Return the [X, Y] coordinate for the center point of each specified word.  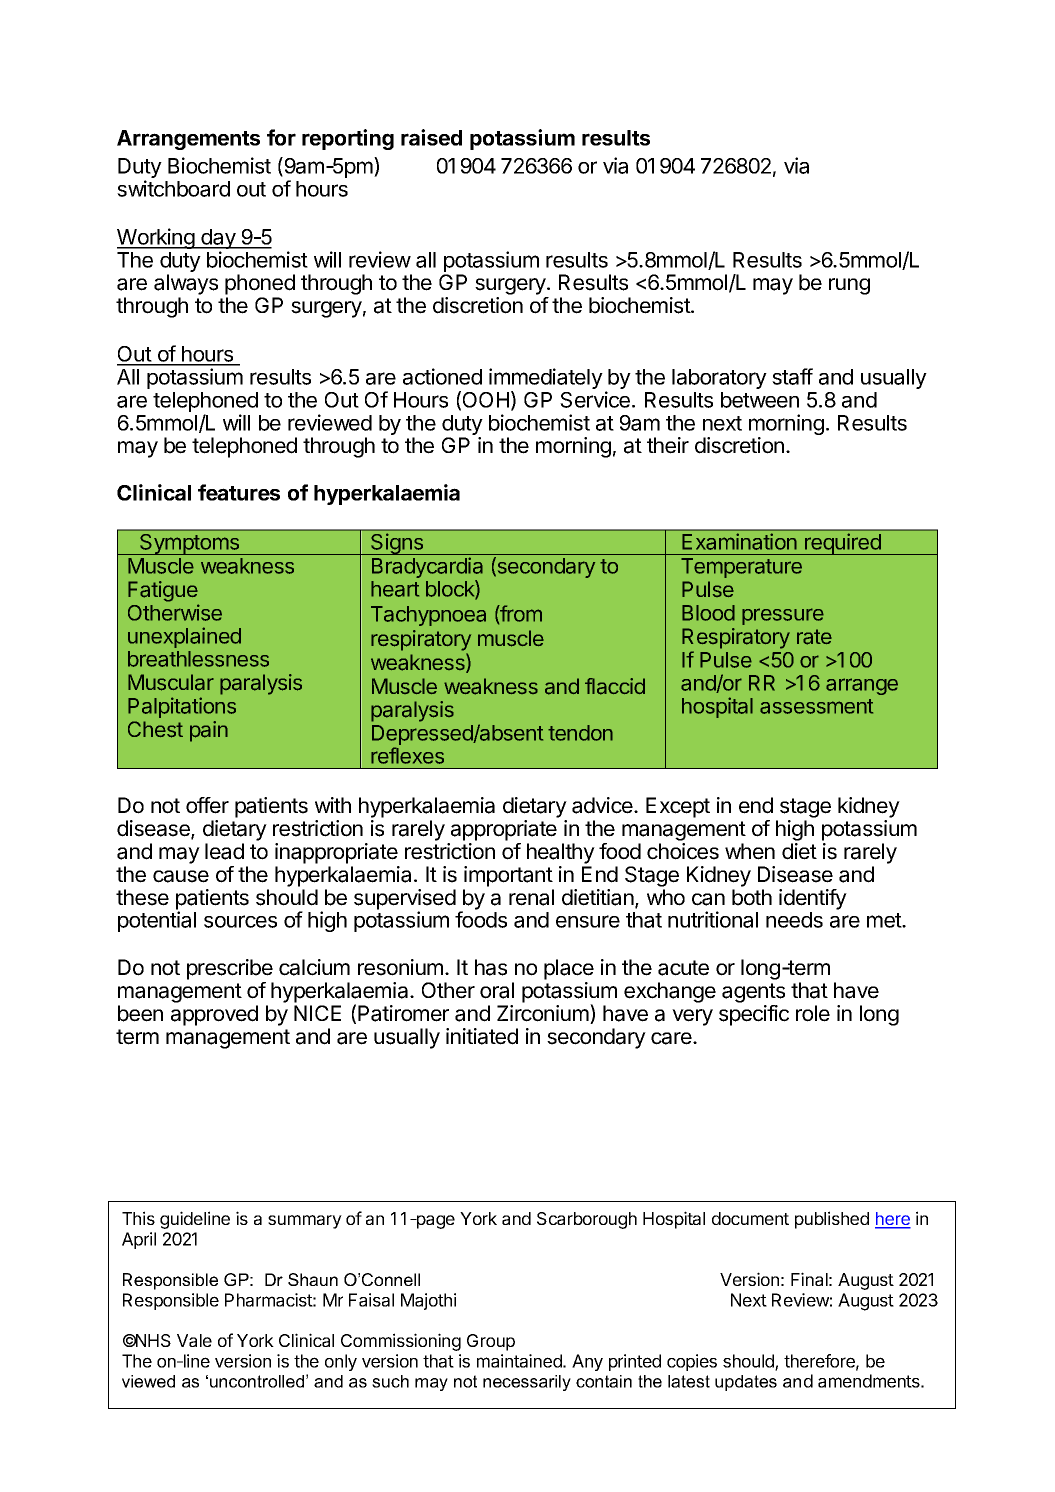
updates [746, 1383]
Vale [194, 1340]
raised [431, 137]
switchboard [173, 188]
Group [491, 1342]
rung [849, 286]
